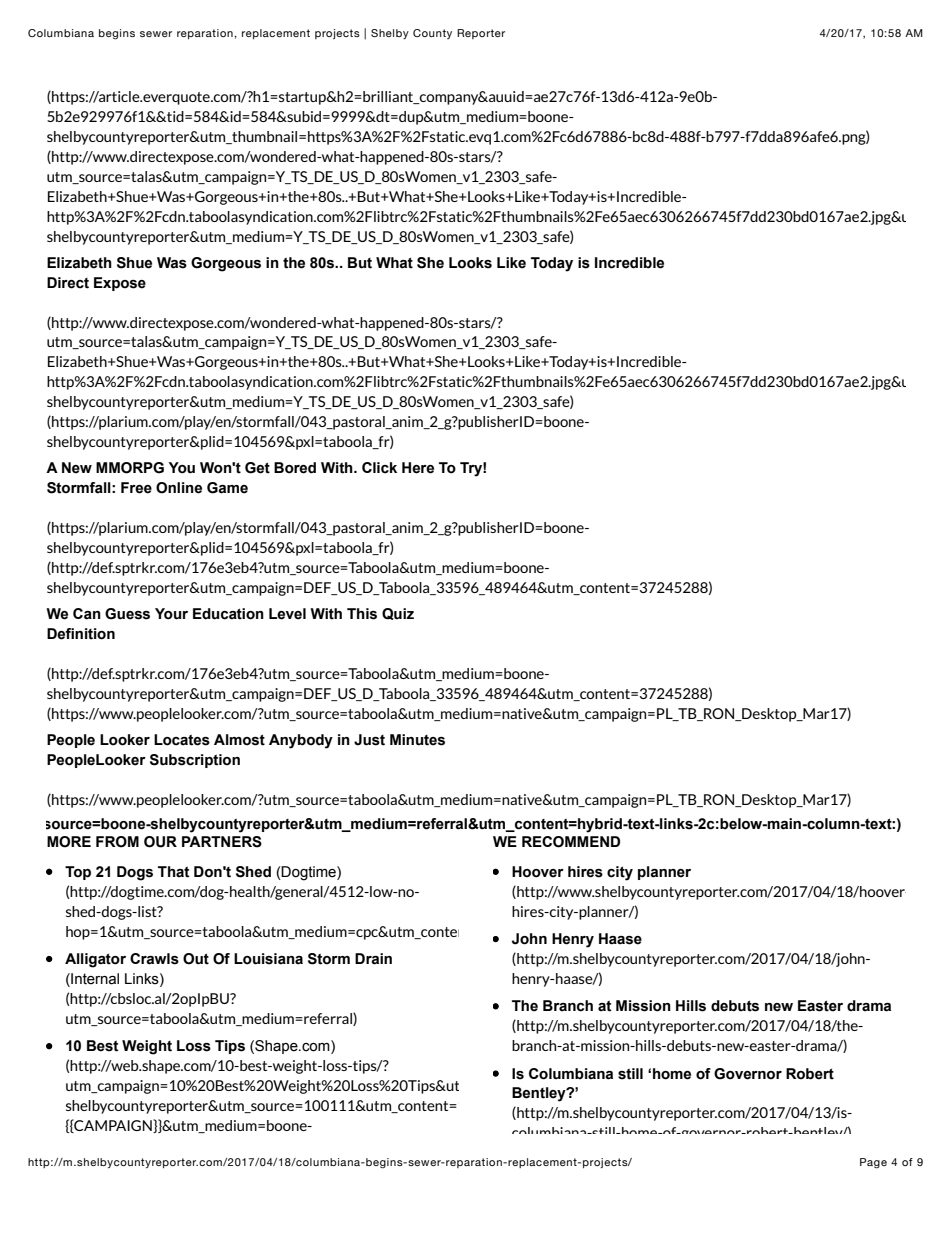 The image size is (952, 1233). Describe the element at coordinates (873, 1163) in the screenshot. I see `Page` at that location.
